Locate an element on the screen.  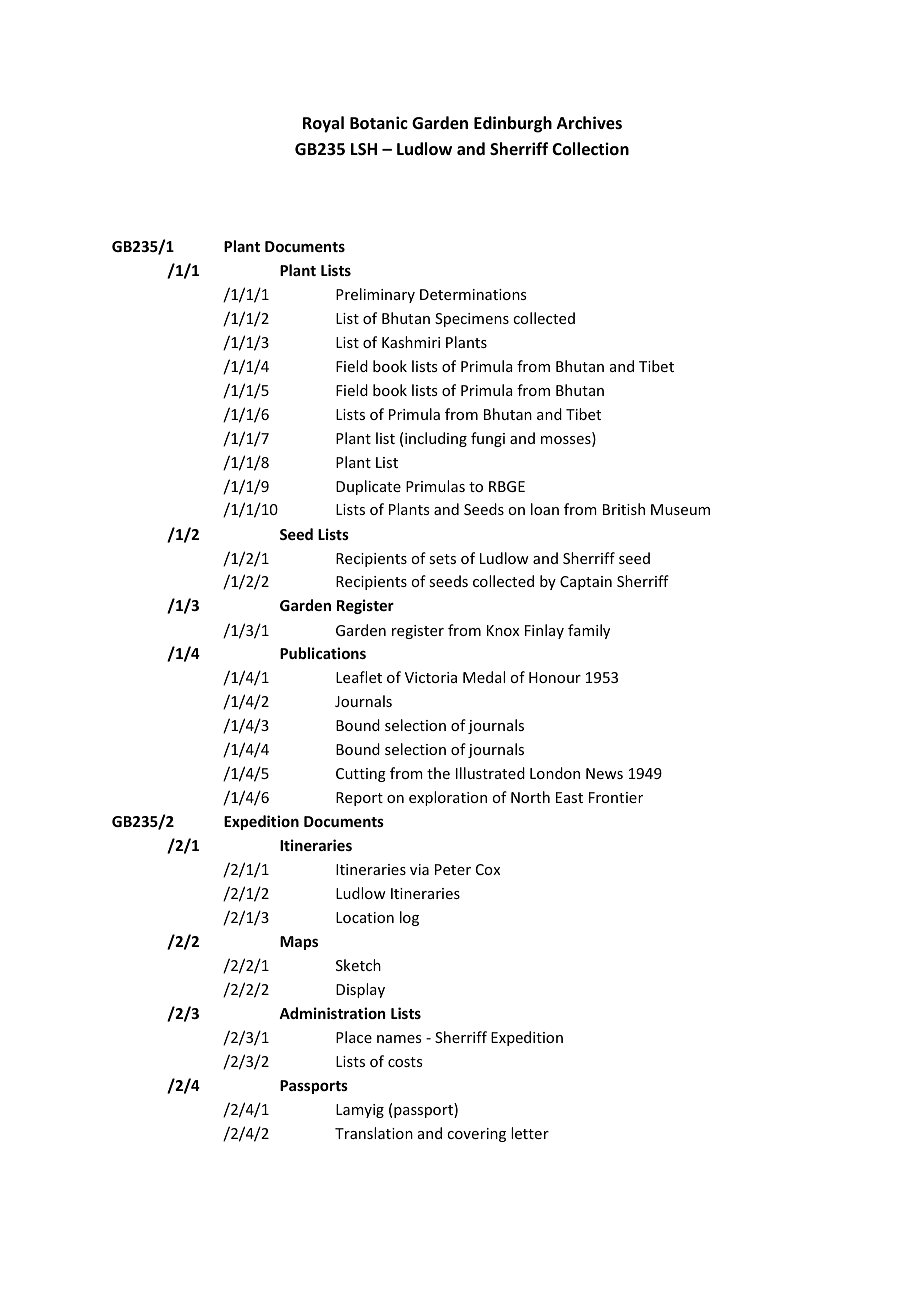
Frontier is located at coordinates (616, 797).
